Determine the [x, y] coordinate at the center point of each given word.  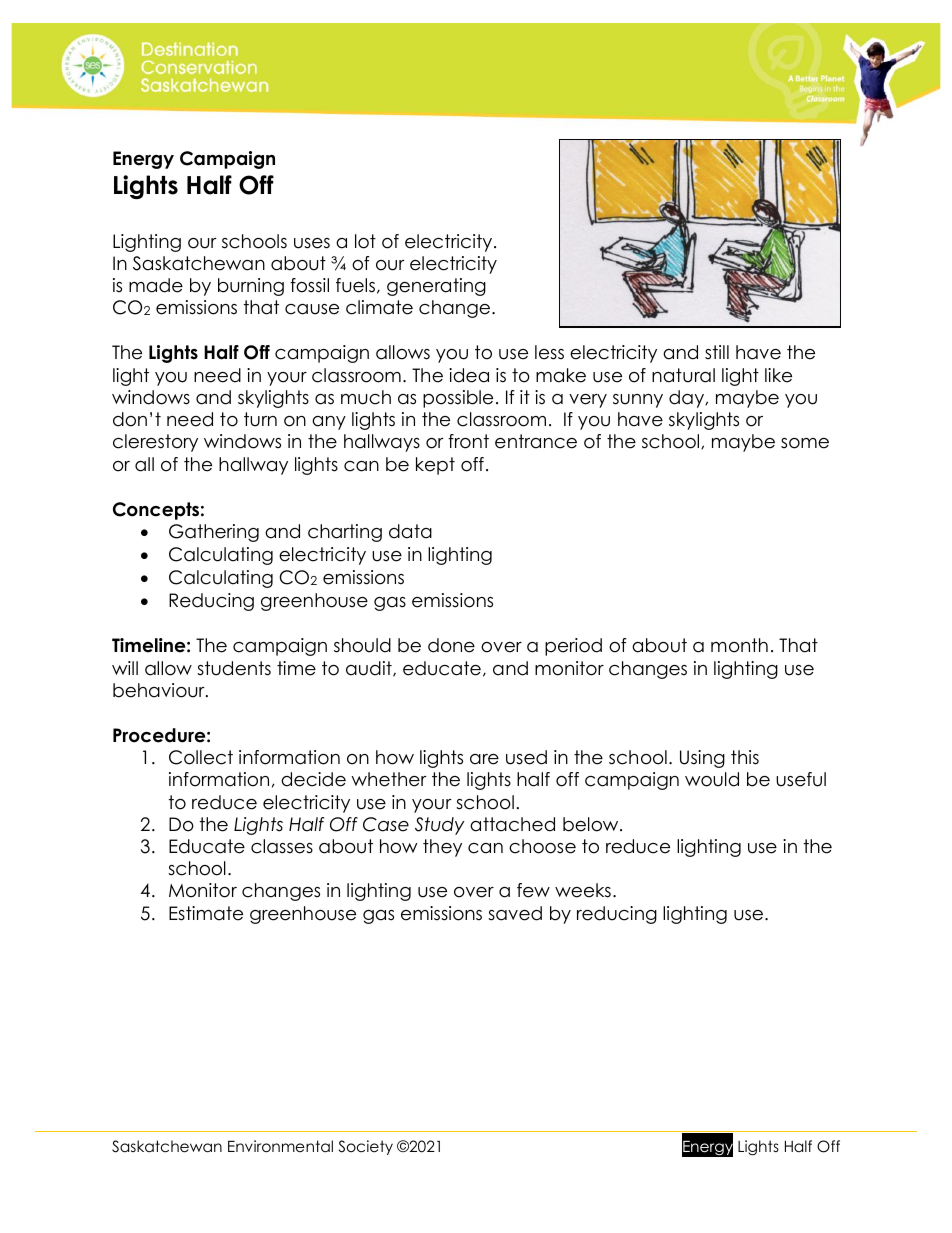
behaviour [160, 690]
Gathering [214, 533]
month [739, 645]
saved [515, 913]
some [805, 443]
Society [366, 1147]
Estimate [206, 913]
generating [436, 287]
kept [435, 466]
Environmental [280, 1146]
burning [251, 287]
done [451, 645]
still [717, 352]
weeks [583, 890]
